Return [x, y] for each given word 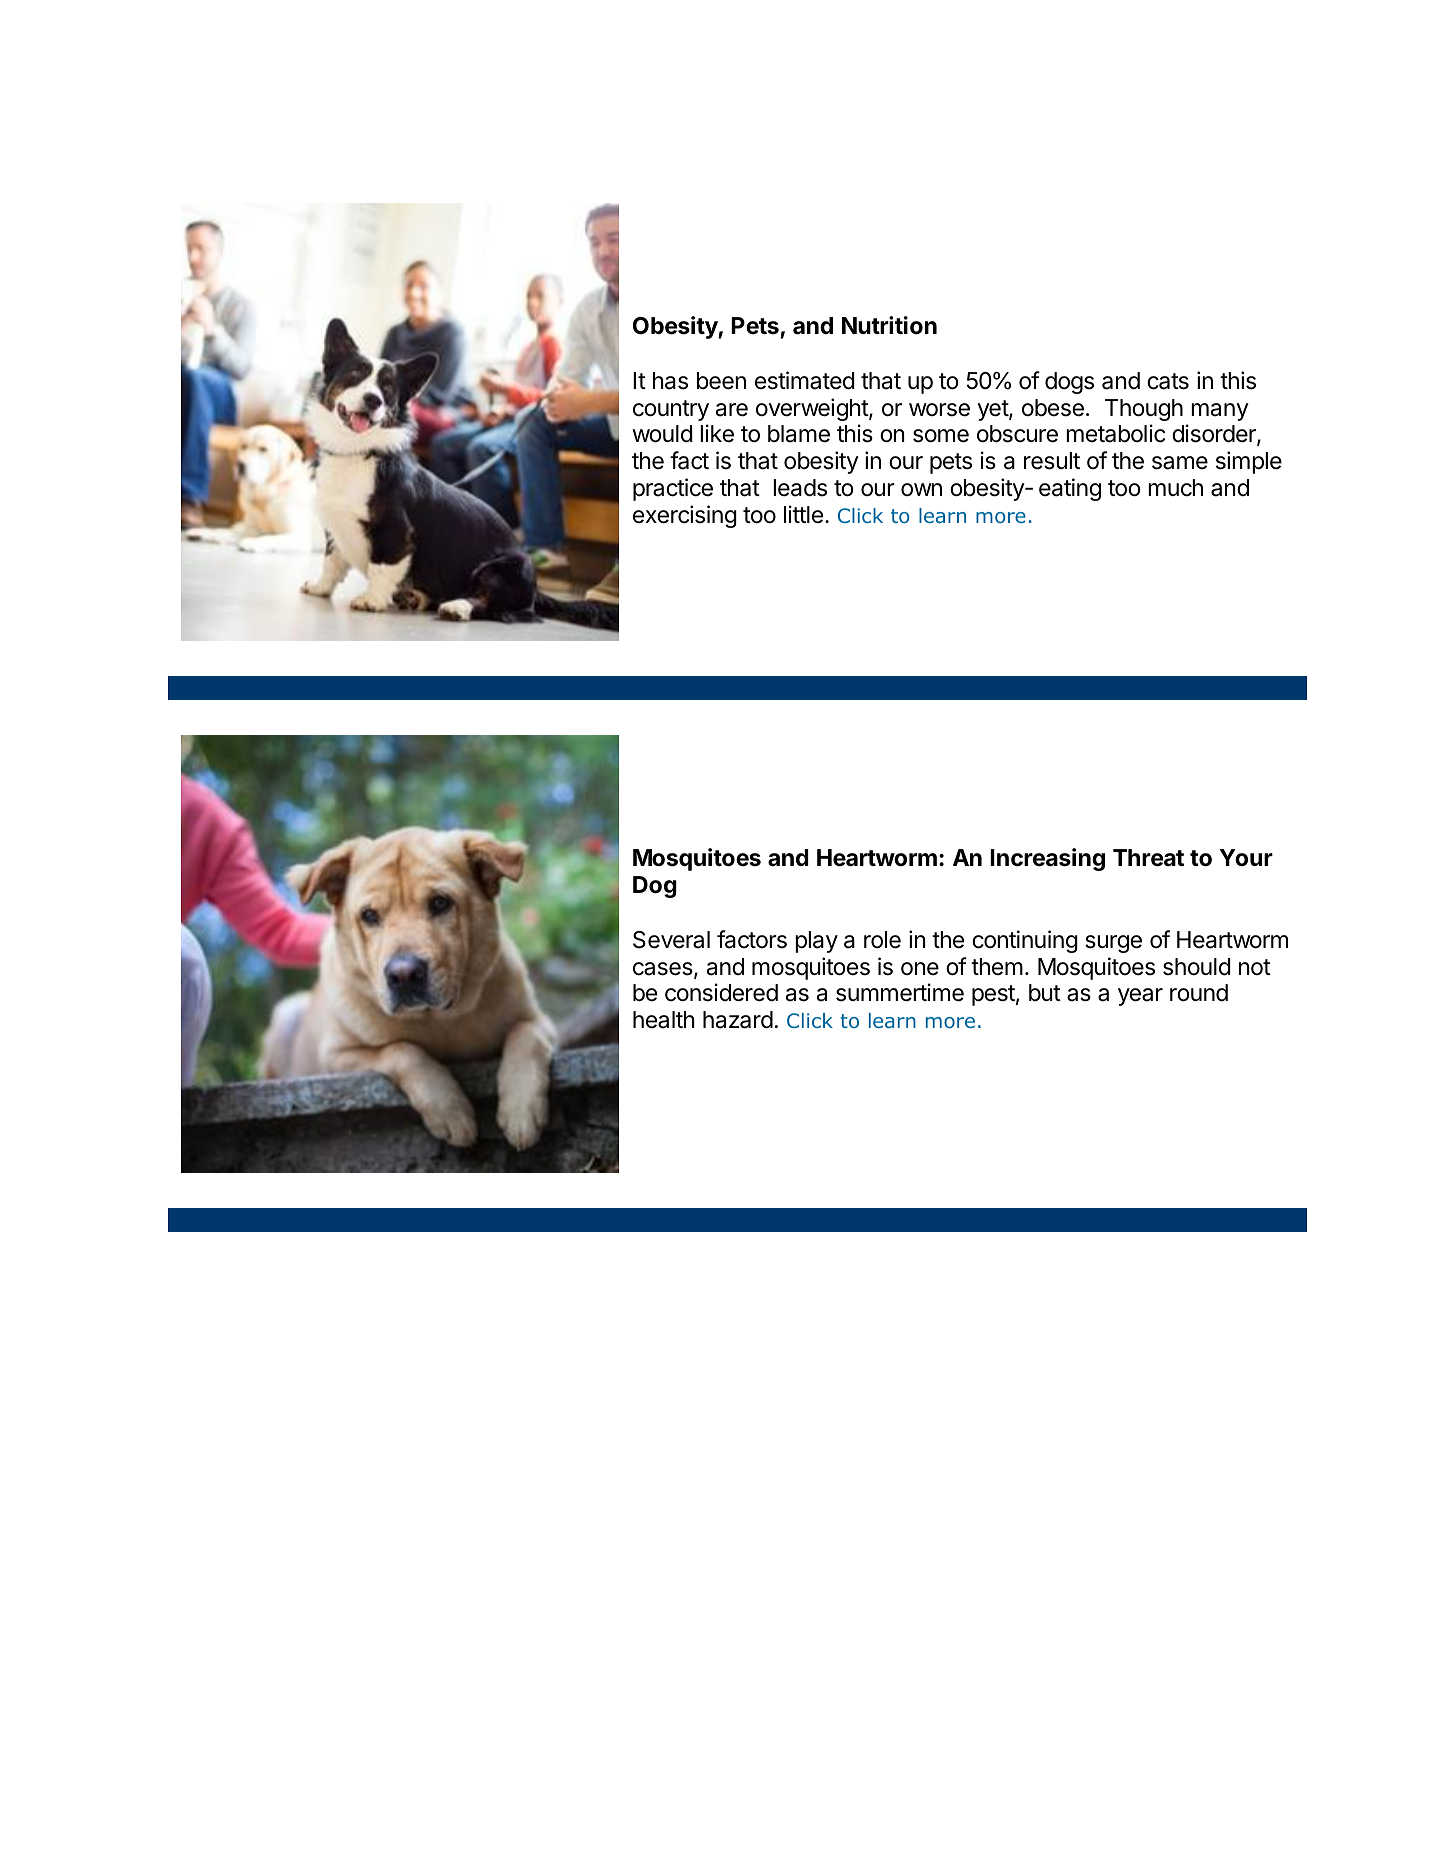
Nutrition [889, 325]
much [1175, 488]
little [803, 514]
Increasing [1047, 859]
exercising [685, 516]
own [921, 490]
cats [1168, 381]
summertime [900, 992]
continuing [1025, 941]
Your [1246, 857]
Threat [1148, 858]
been [721, 381]
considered [721, 992]
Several [671, 940]
